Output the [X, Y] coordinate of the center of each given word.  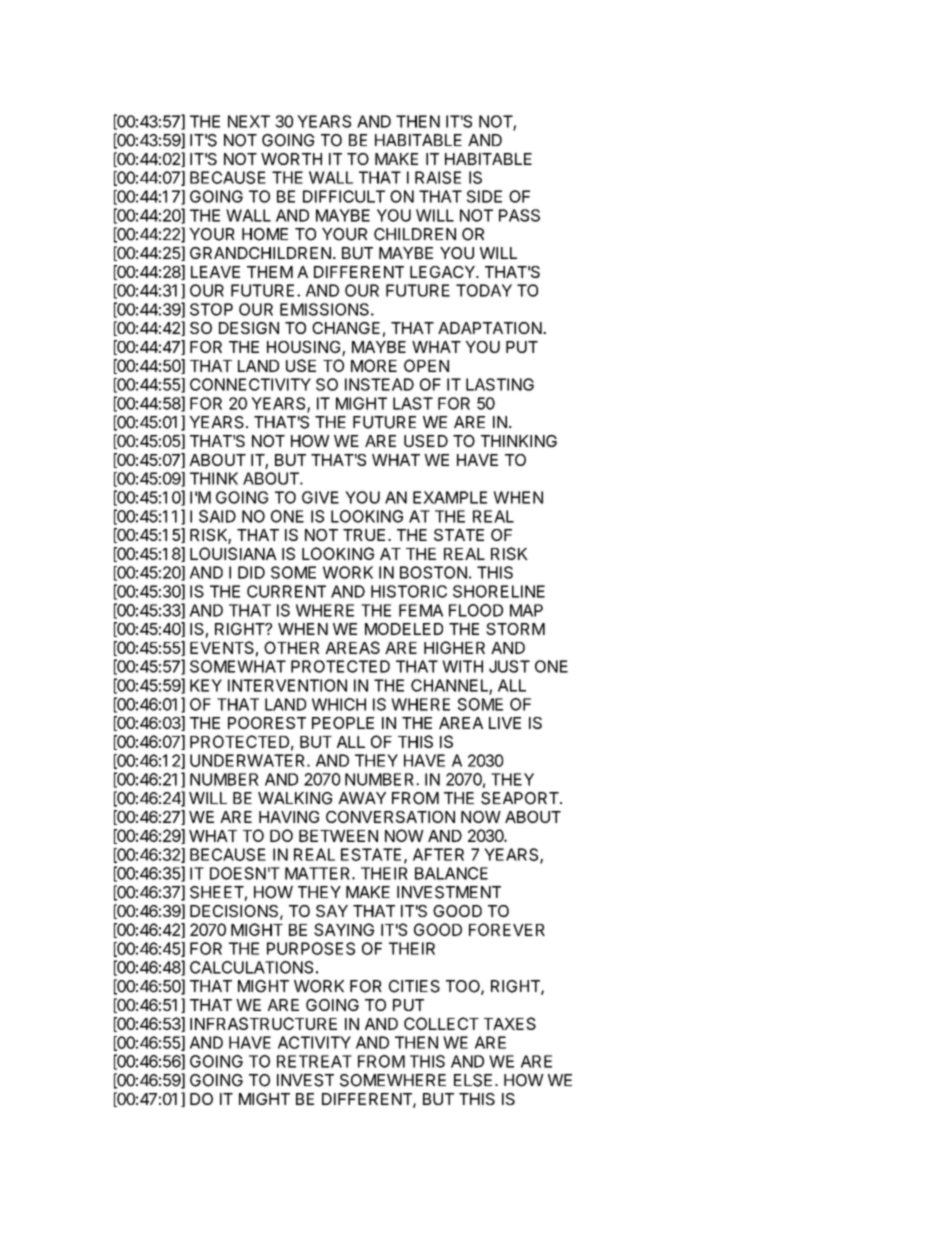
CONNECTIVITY [250, 384]
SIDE [484, 196]
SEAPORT [521, 798]
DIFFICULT [344, 196]
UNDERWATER [249, 760]
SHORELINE [499, 591]
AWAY [362, 798]
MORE [374, 365]
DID [251, 572]
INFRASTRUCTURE [263, 1023]
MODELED [404, 629]
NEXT [249, 121]
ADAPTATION [490, 328]
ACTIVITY [314, 1042]
